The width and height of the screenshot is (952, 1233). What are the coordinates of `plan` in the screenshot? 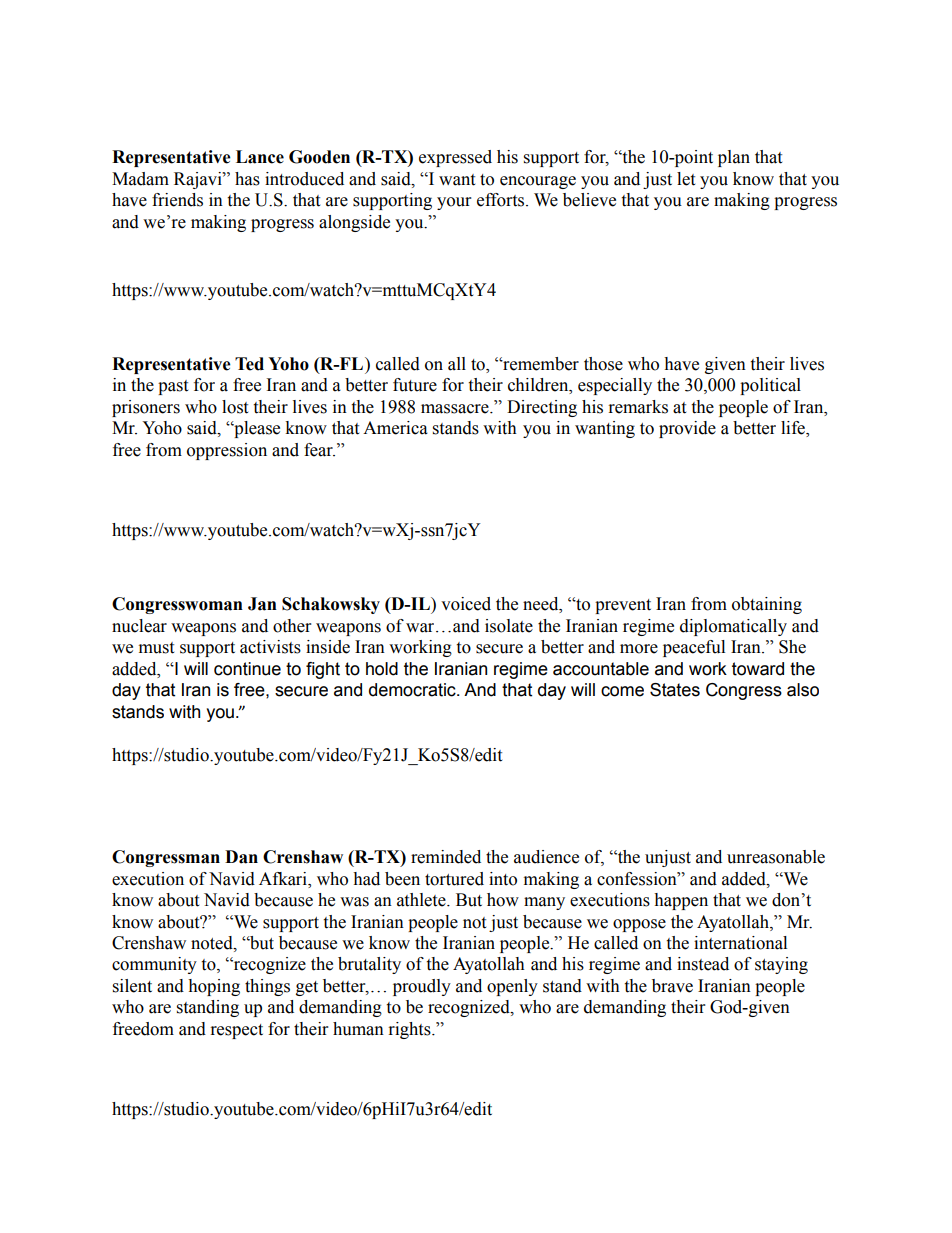 It's located at (734, 158).
